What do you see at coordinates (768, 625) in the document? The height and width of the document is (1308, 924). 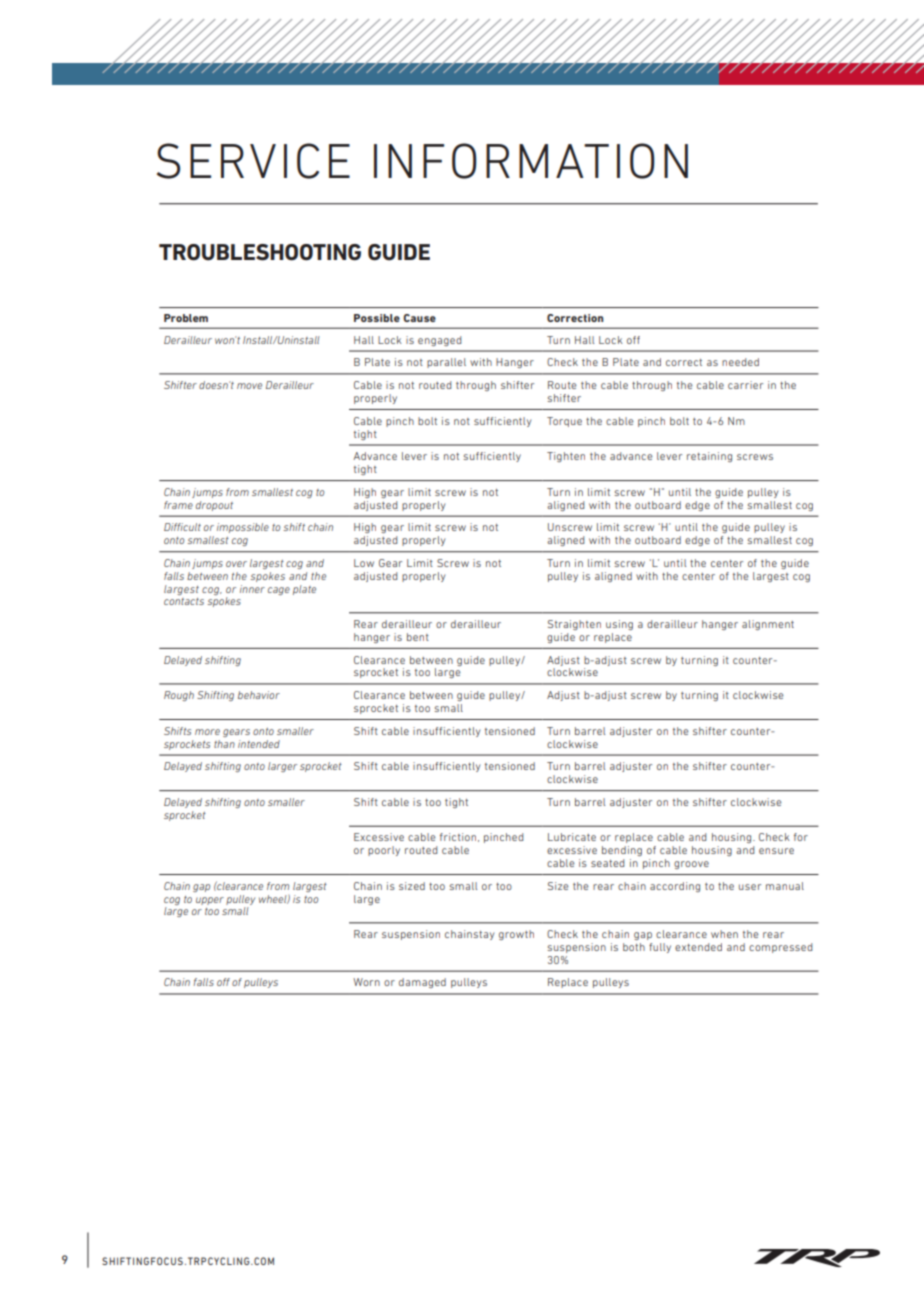 I see `alignment` at bounding box center [768, 625].
